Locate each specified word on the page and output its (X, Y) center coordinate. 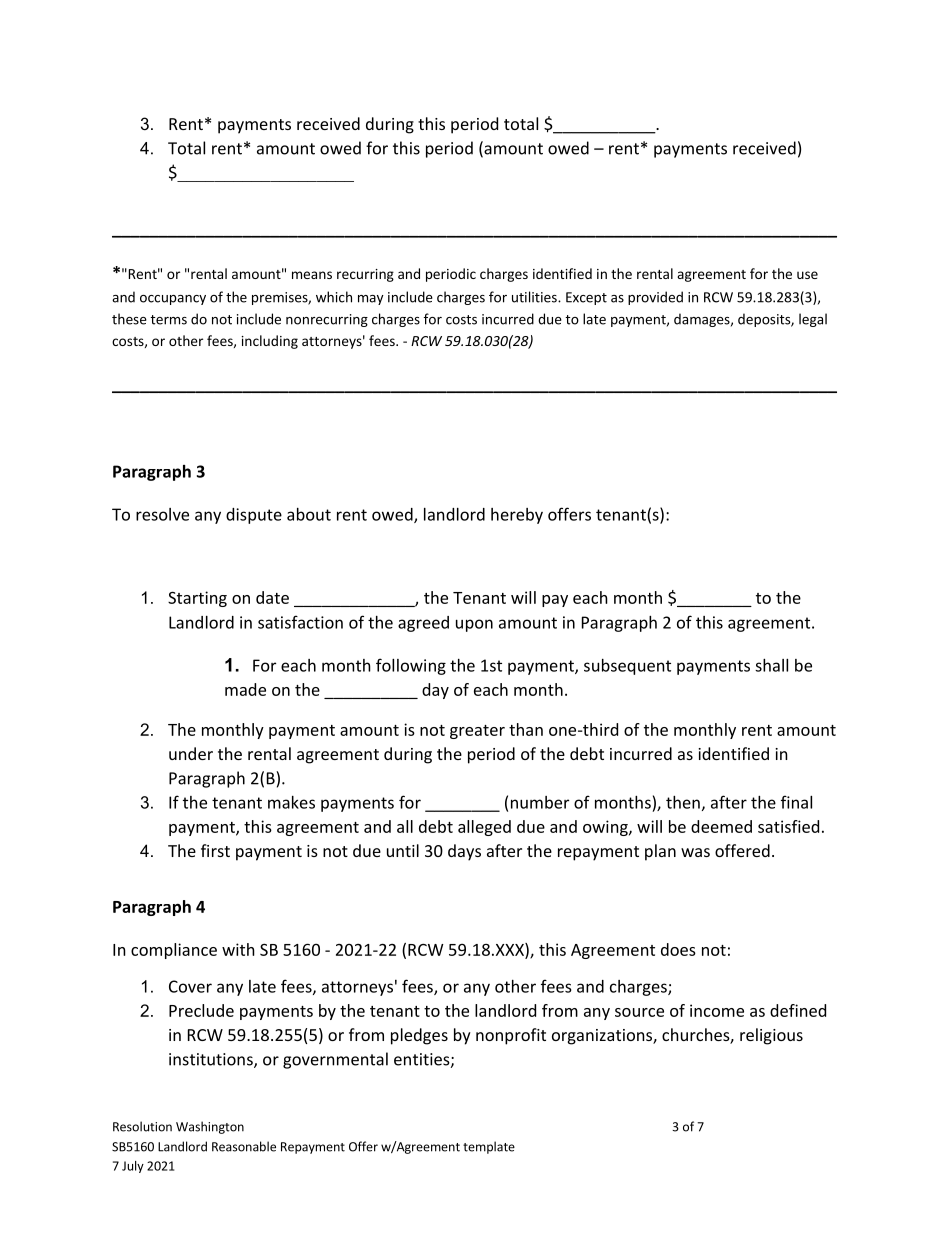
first (215, 850)
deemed (721, 826)
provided (655, 298)
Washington (210, 1127)
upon (474, 625)
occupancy (173, 300)
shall (771, 665)
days (464, 852)
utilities (535, 297)
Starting (197, 599)
